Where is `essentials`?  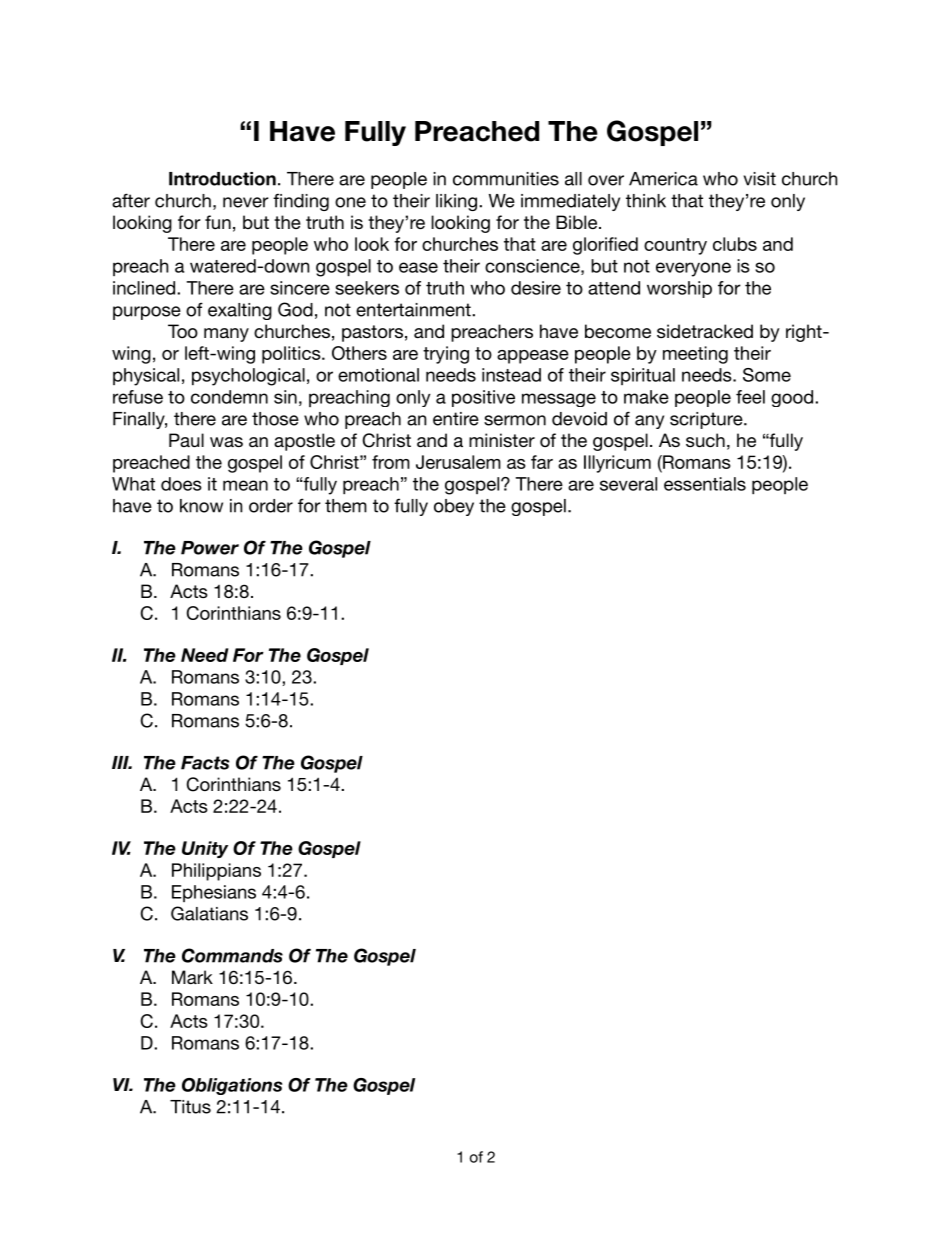
essentials is located at coordinates (705, 484).
